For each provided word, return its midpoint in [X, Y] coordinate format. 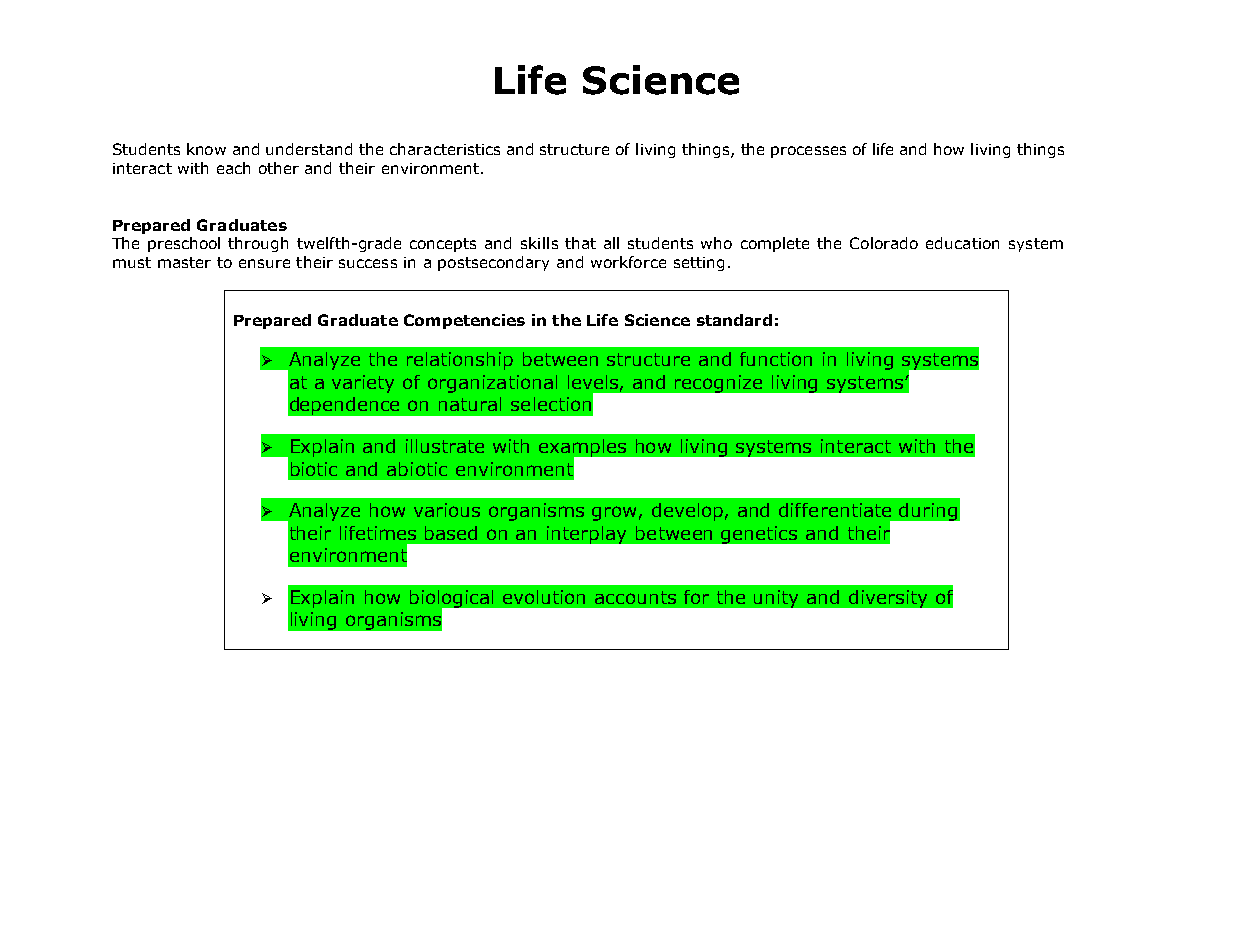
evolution [544, 597]
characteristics [445, 149]
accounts [635, 597]
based [451, 533]
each [233, 168]
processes [808, 152]
